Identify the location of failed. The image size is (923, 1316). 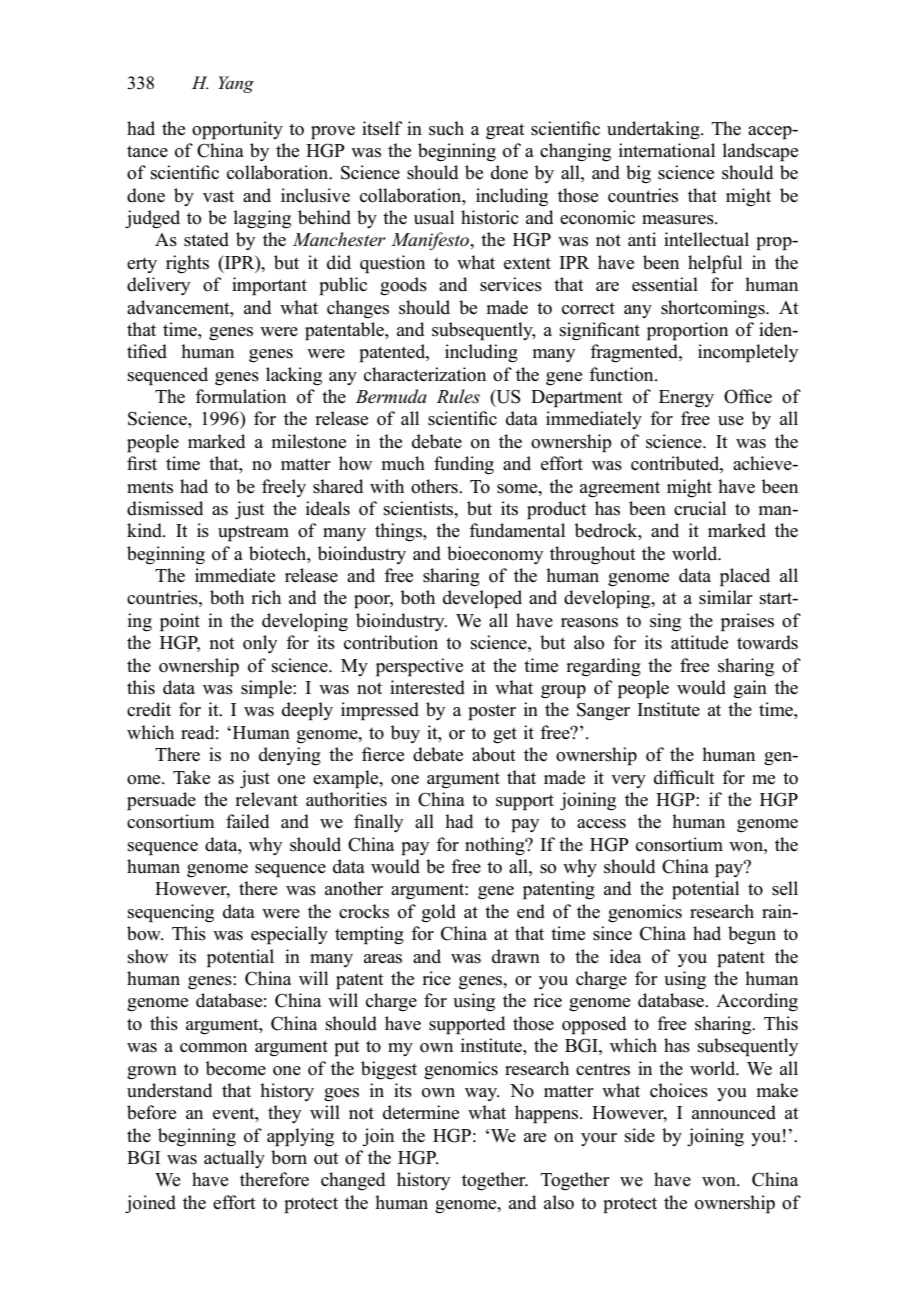
(247, 821).
